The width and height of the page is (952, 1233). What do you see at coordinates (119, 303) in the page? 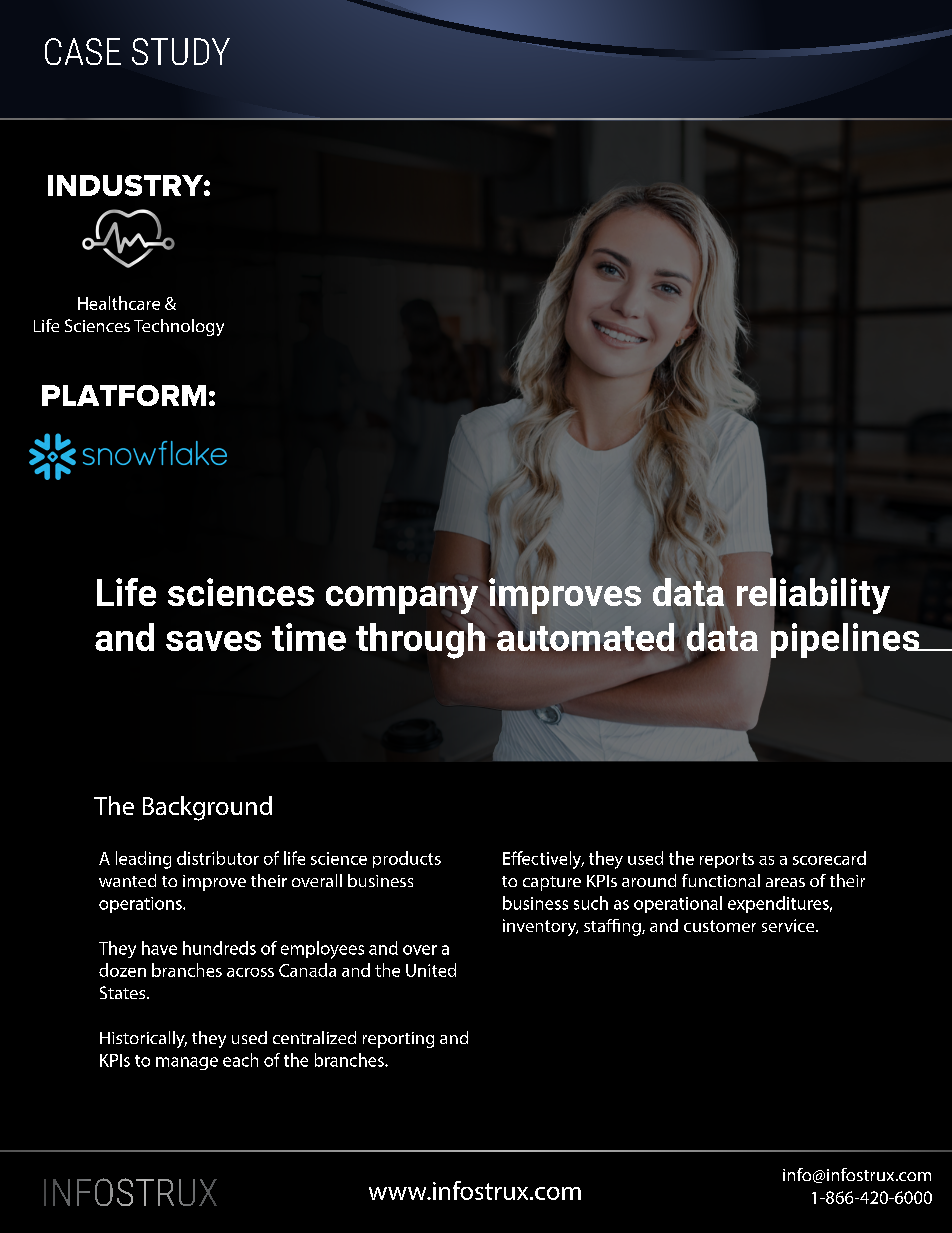
I see `Healthcare` at bounding box center [119, 303].
